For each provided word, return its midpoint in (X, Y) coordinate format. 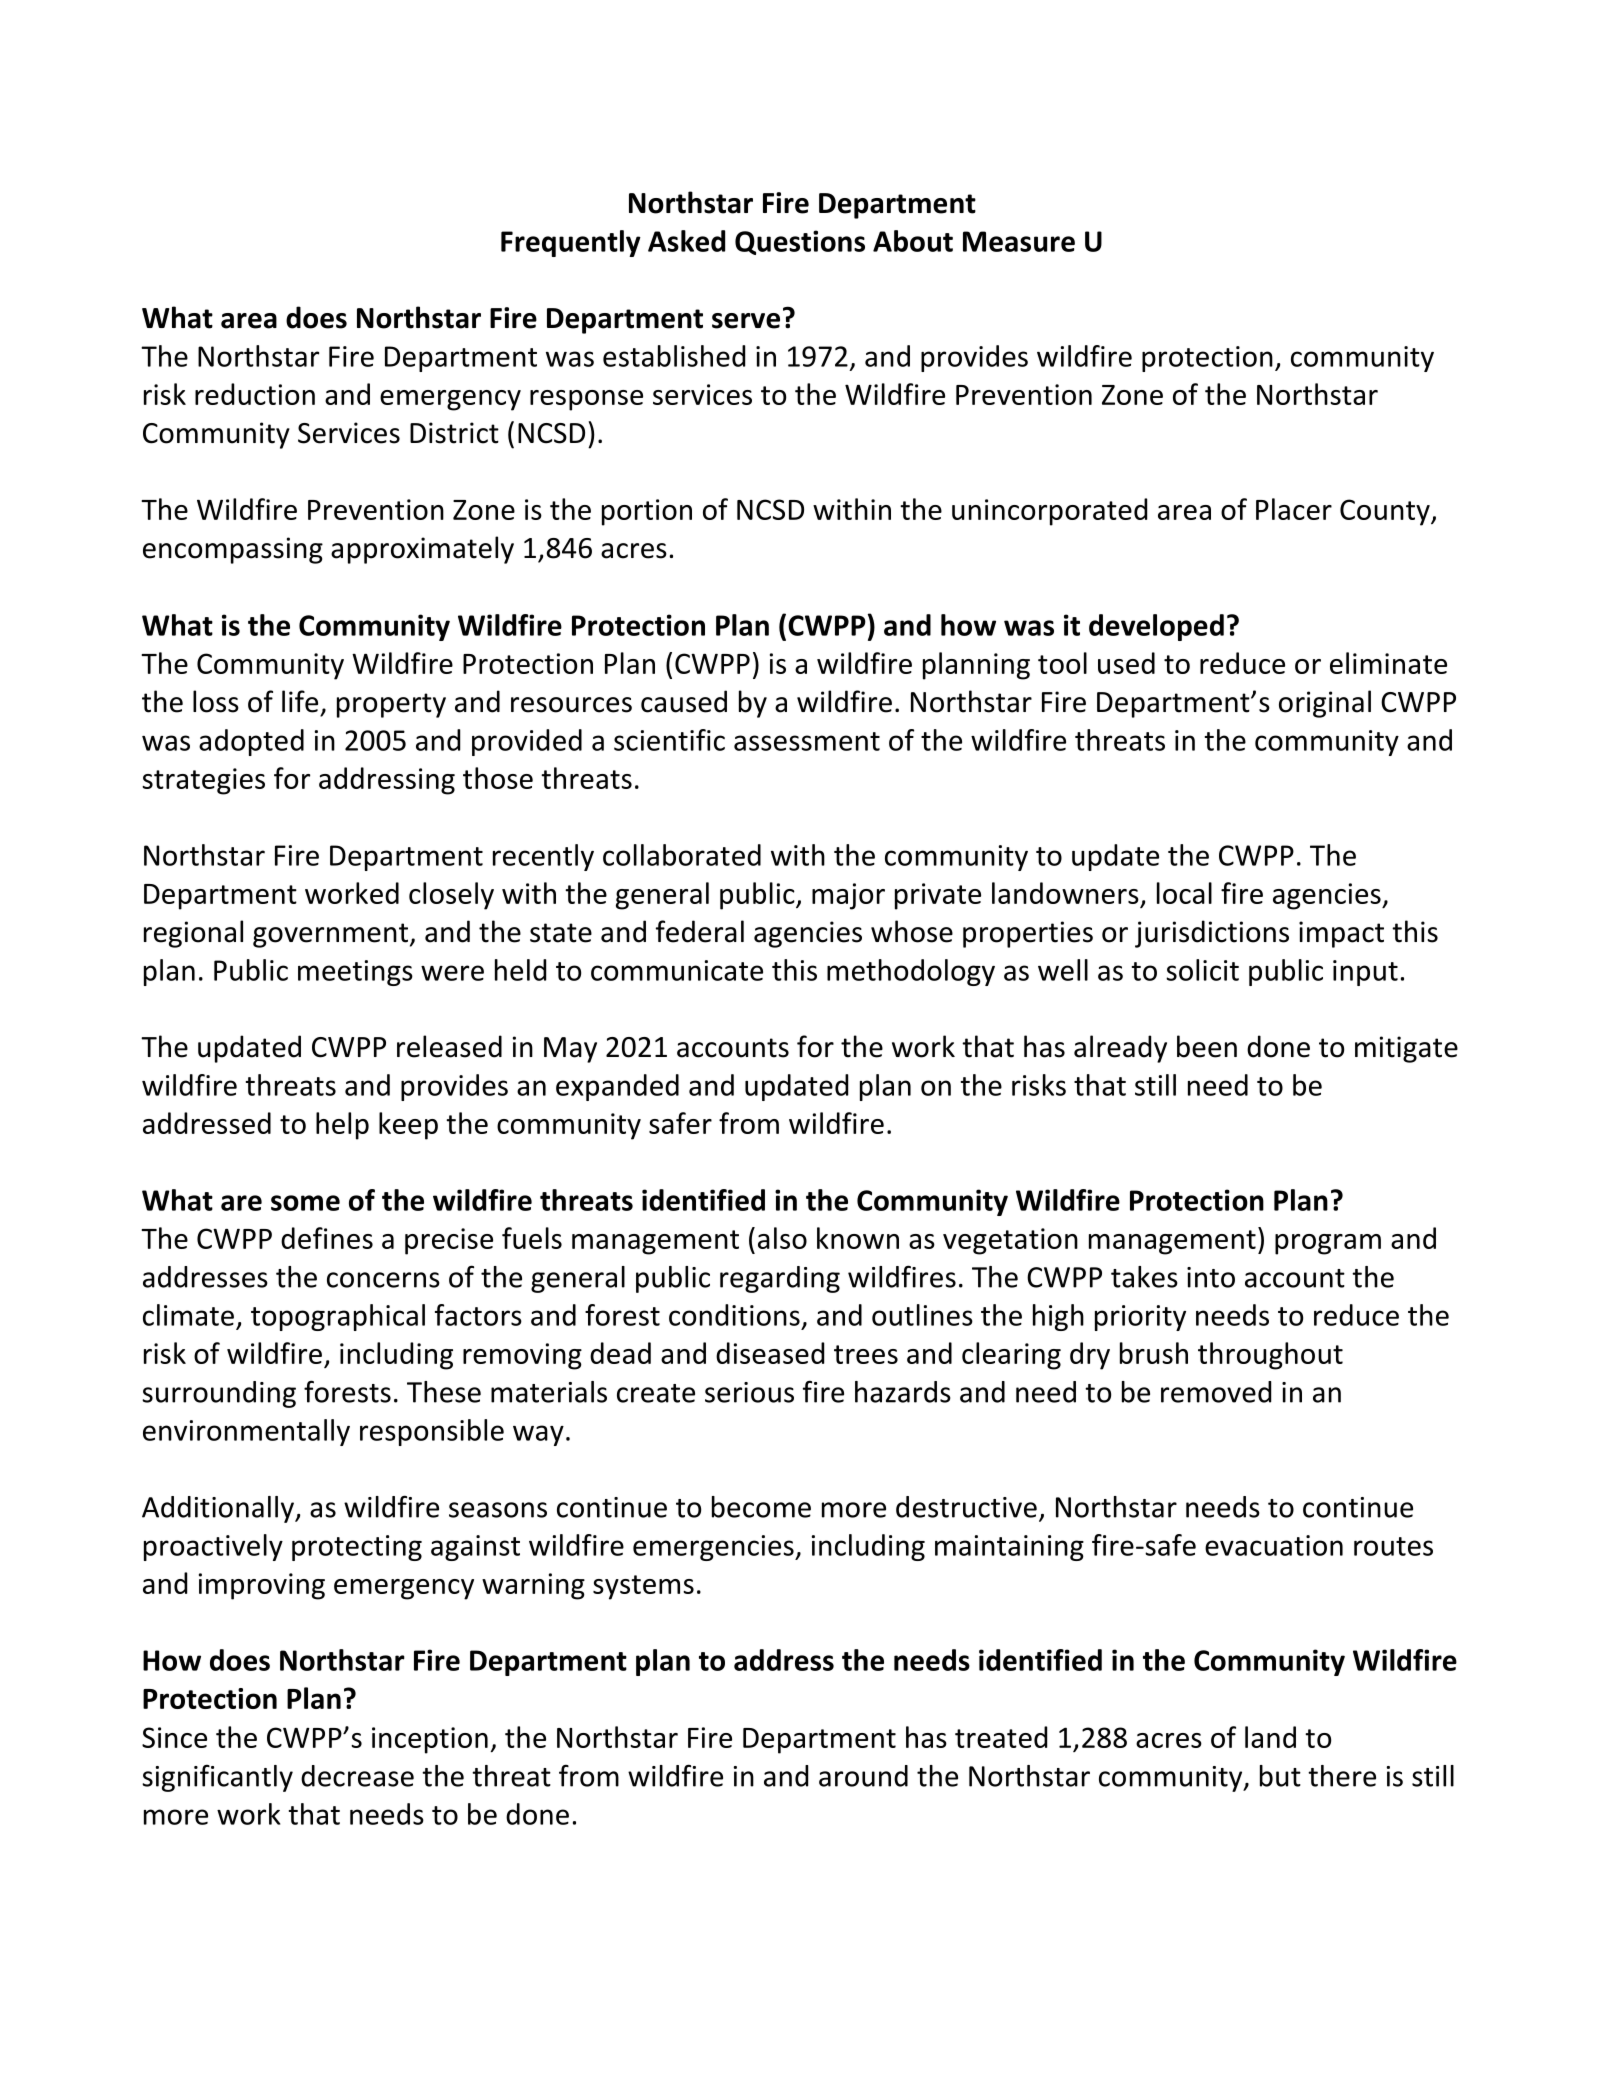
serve (746, 321)
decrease (357, 1776)
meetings (355, 973)
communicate (677, 970)
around (863, 1776)
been (1207, 1046)
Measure (1019, 241)
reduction (255, 394)
